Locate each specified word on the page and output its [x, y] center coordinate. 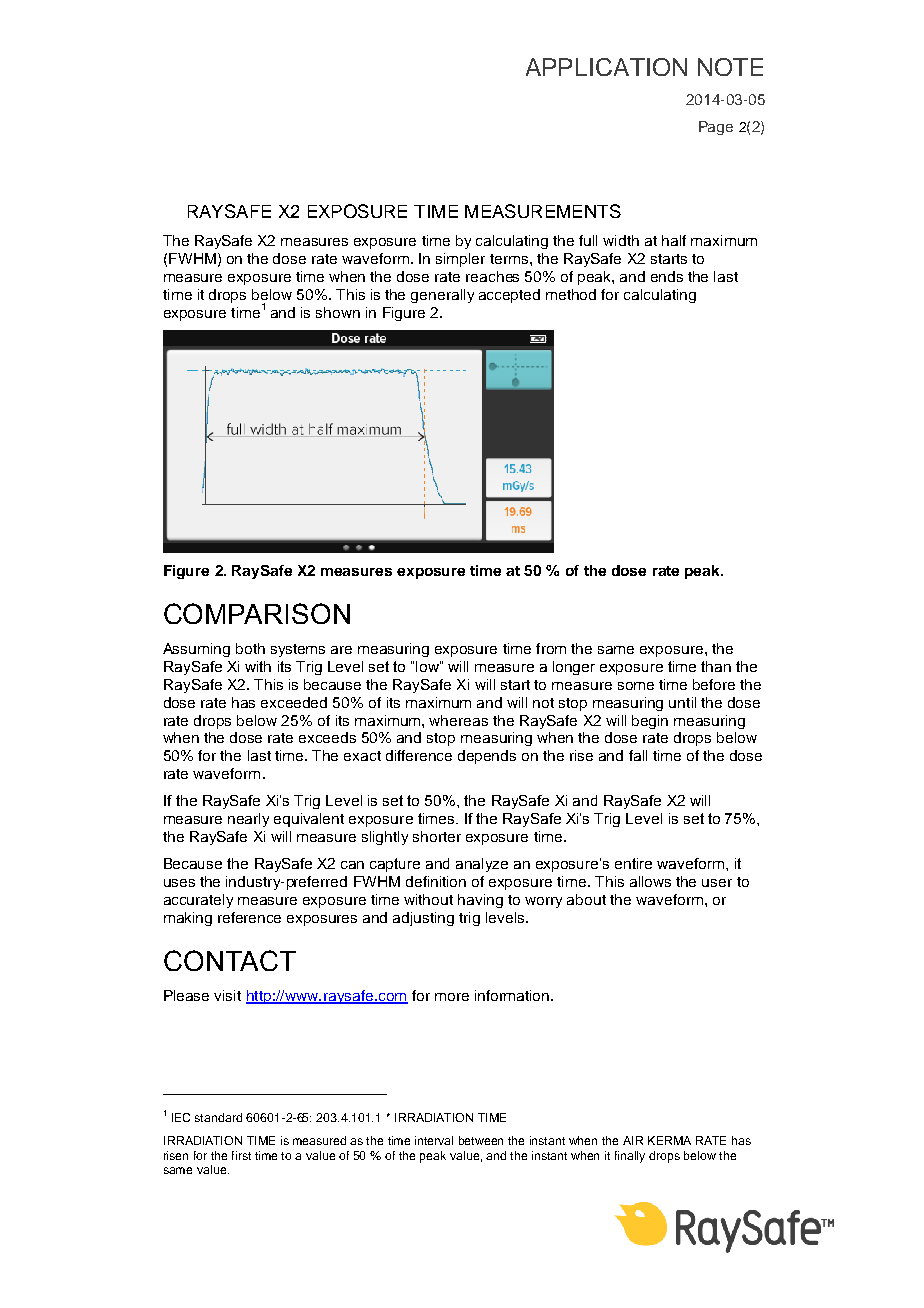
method [571, 294]
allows [650, 881]
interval [434, 1140]
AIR [633, 1140]
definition [436, 881]
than [716, 666]
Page [716, 128]
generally [442, 296]
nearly [248, 820]
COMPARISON [257, 613]
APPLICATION [606, 67]
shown [338, 312]
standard [218, 1117]
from [551, 648]
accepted [509, 296]
